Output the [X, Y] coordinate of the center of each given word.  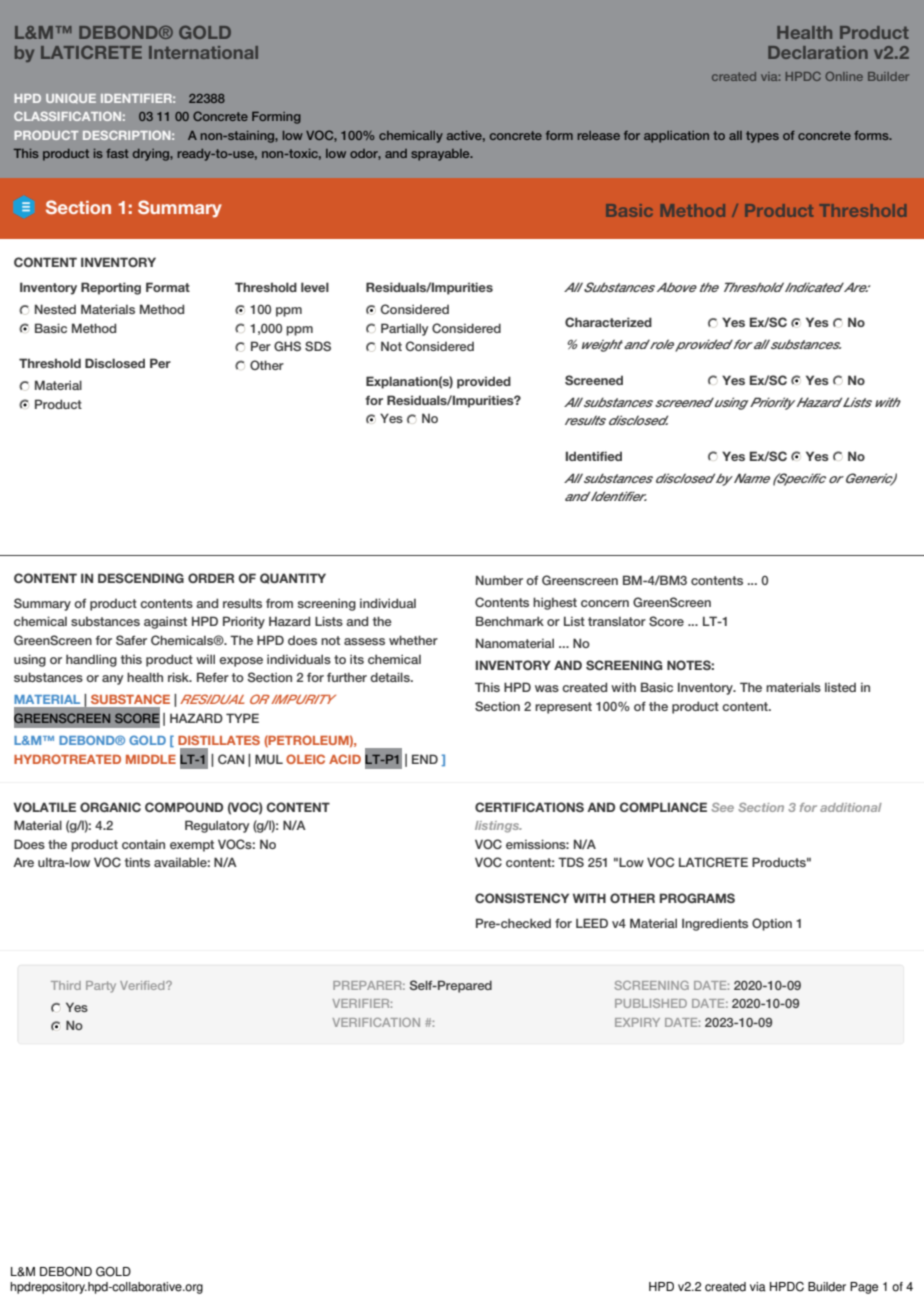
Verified [143, 985]
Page [864, 1288]
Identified [594, 456]
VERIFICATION [376, 1022]
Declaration [818, 52]
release [599, 135]
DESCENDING [141, 578]
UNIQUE [71, 98]
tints [137, 862]
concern [605, 603]
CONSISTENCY [522, 898]
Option [772, 924]
